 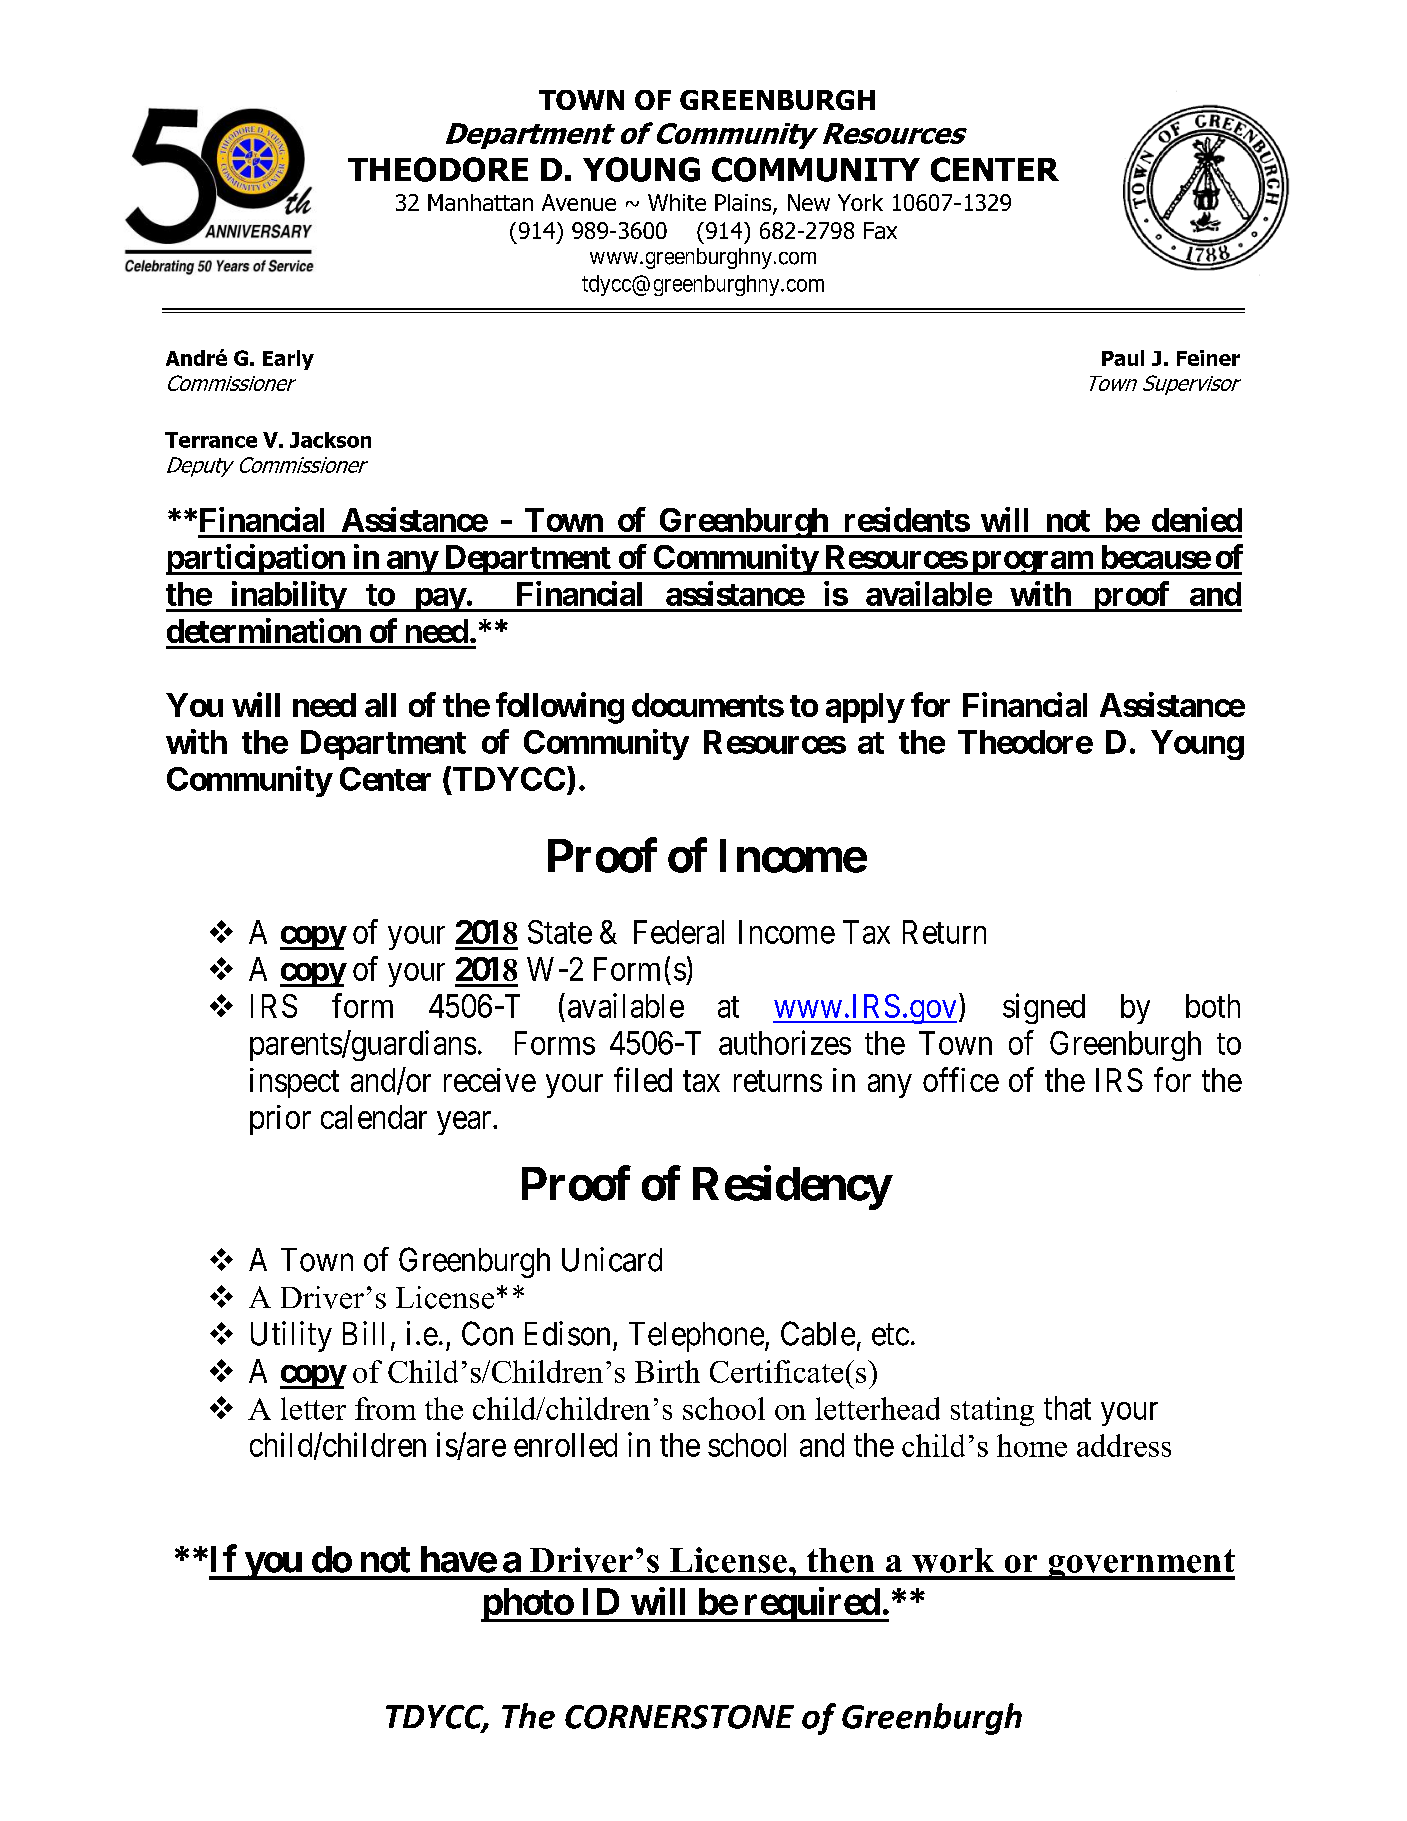 I want to click on Telephone, so click(x=696, y=1337).
